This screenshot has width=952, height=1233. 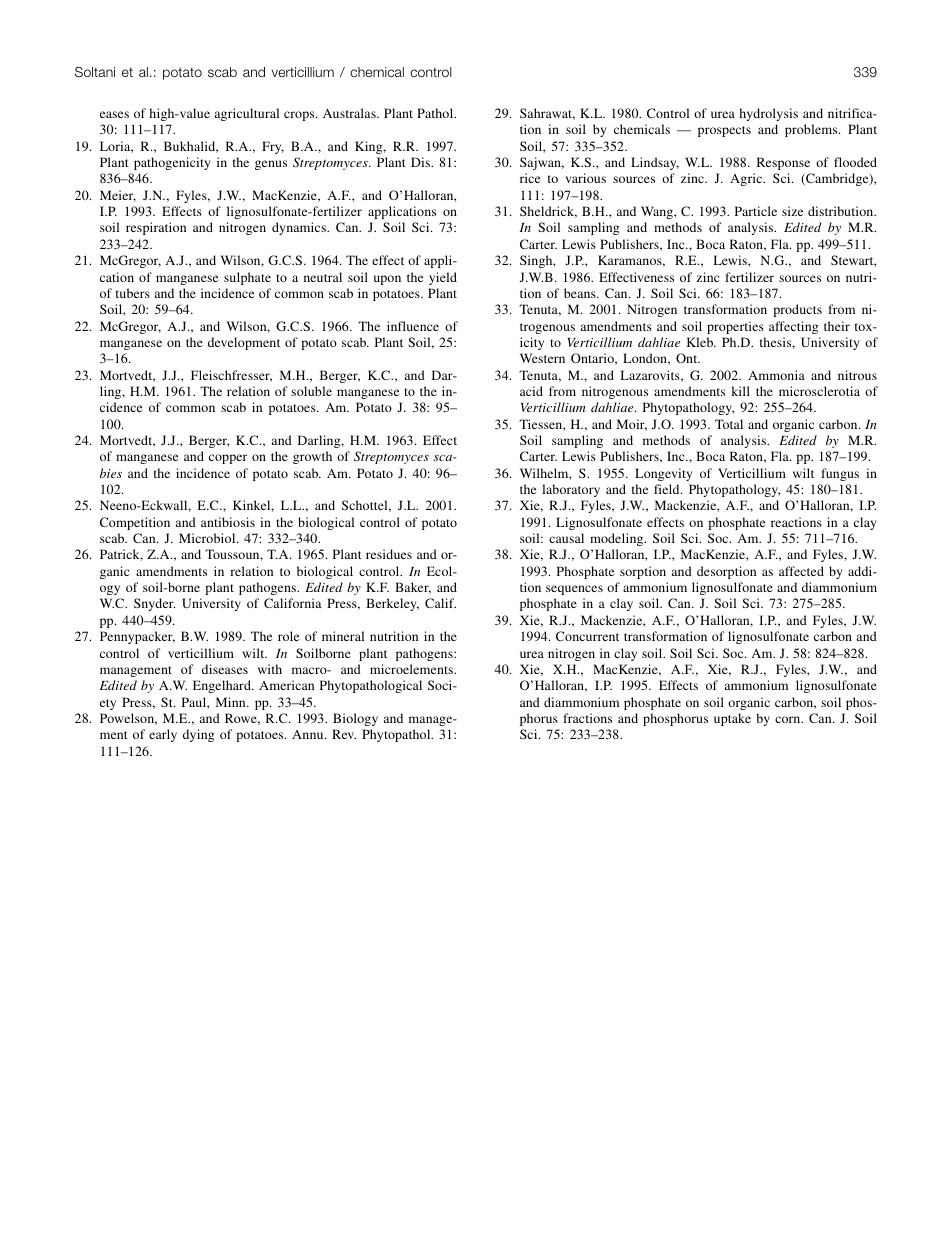 I want to click on Fry, so click(x=273, y=147).
